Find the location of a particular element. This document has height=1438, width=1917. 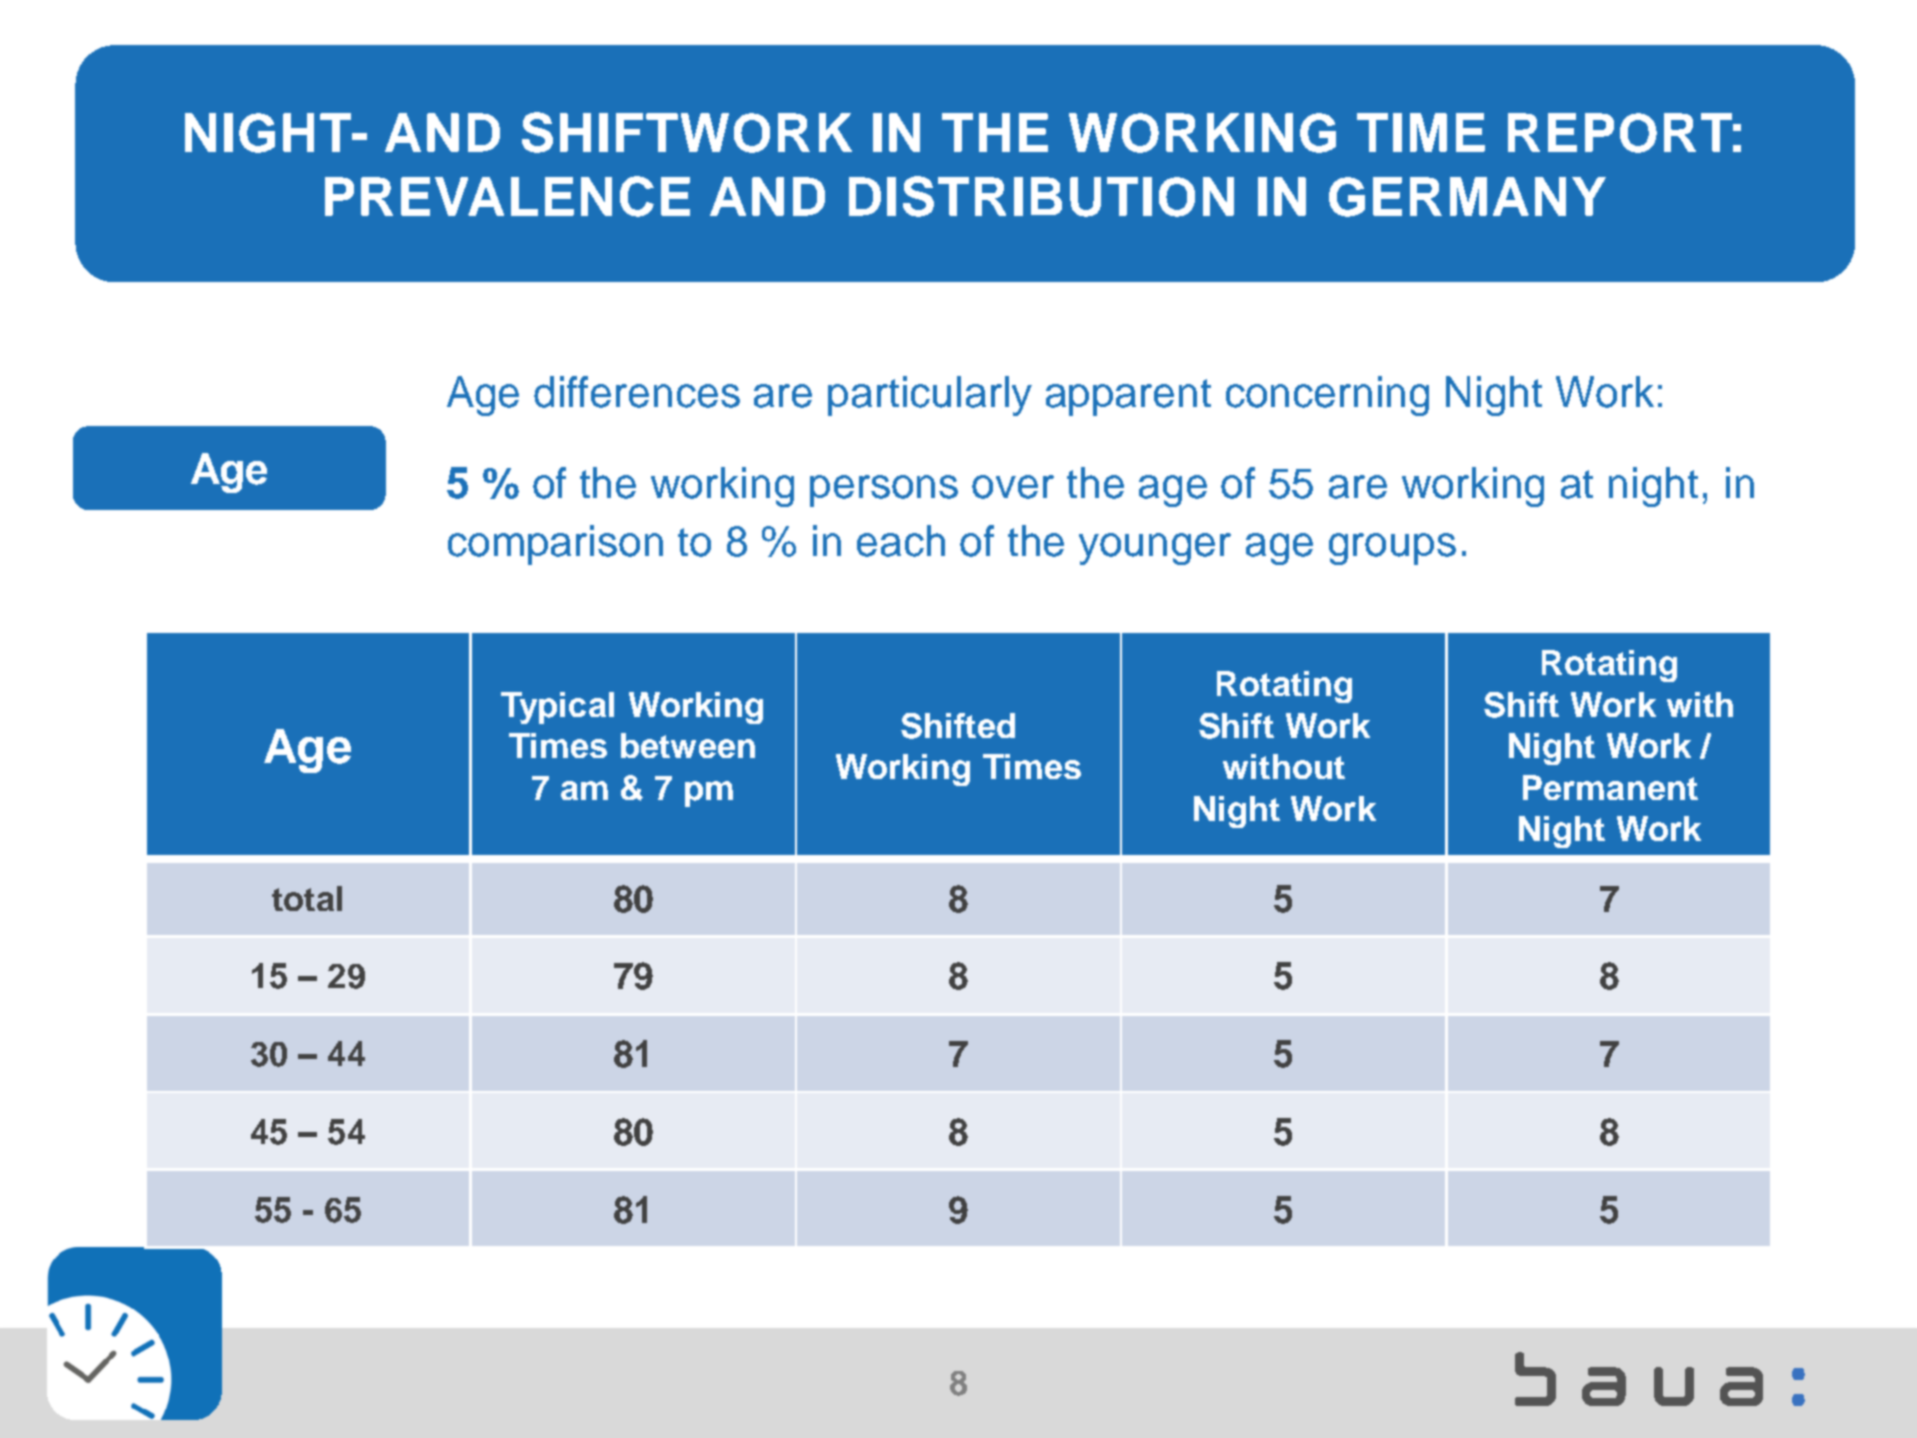

Typical is located at coordinates (557, 708).
